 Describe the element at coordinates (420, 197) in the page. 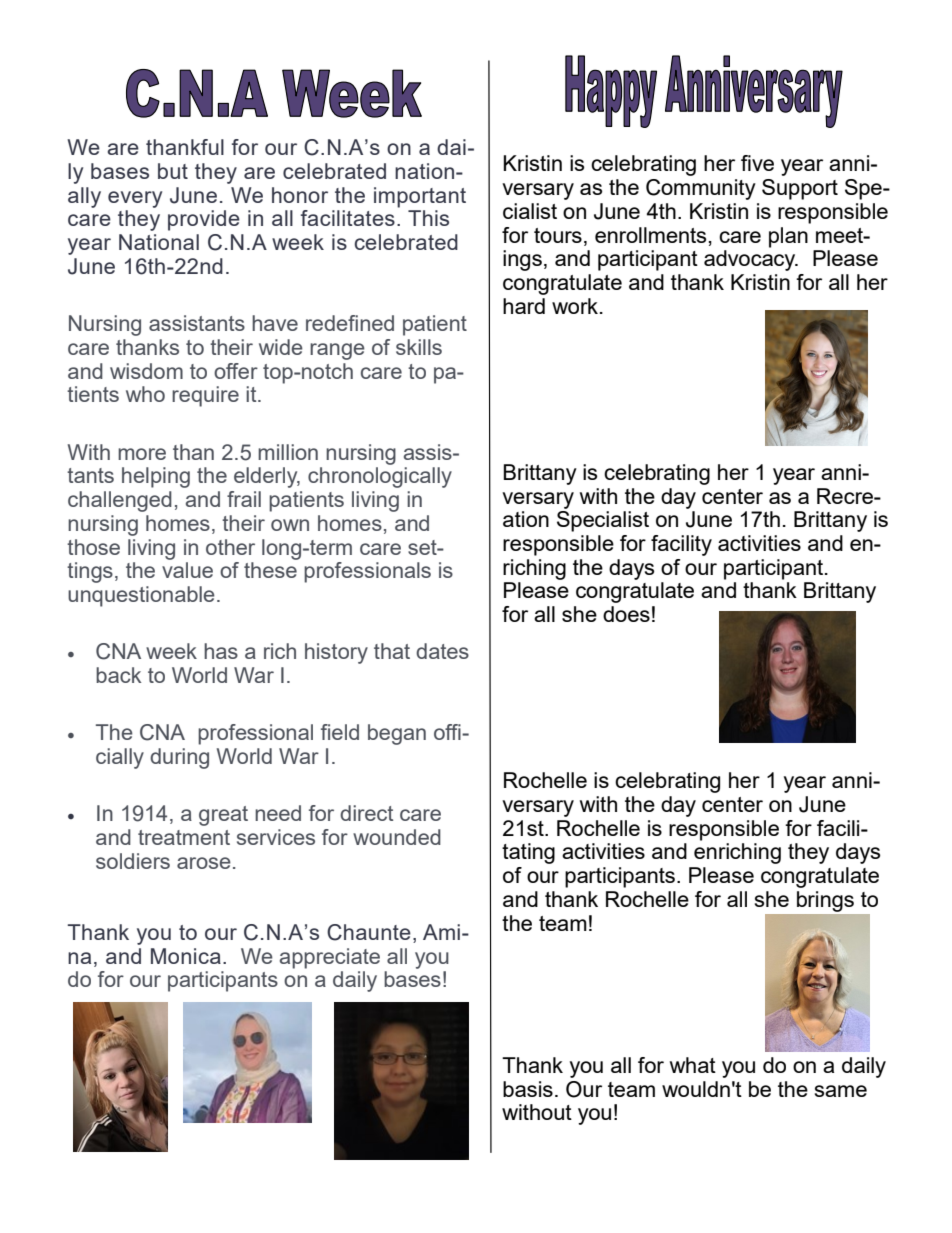

I see `important` at that location.
